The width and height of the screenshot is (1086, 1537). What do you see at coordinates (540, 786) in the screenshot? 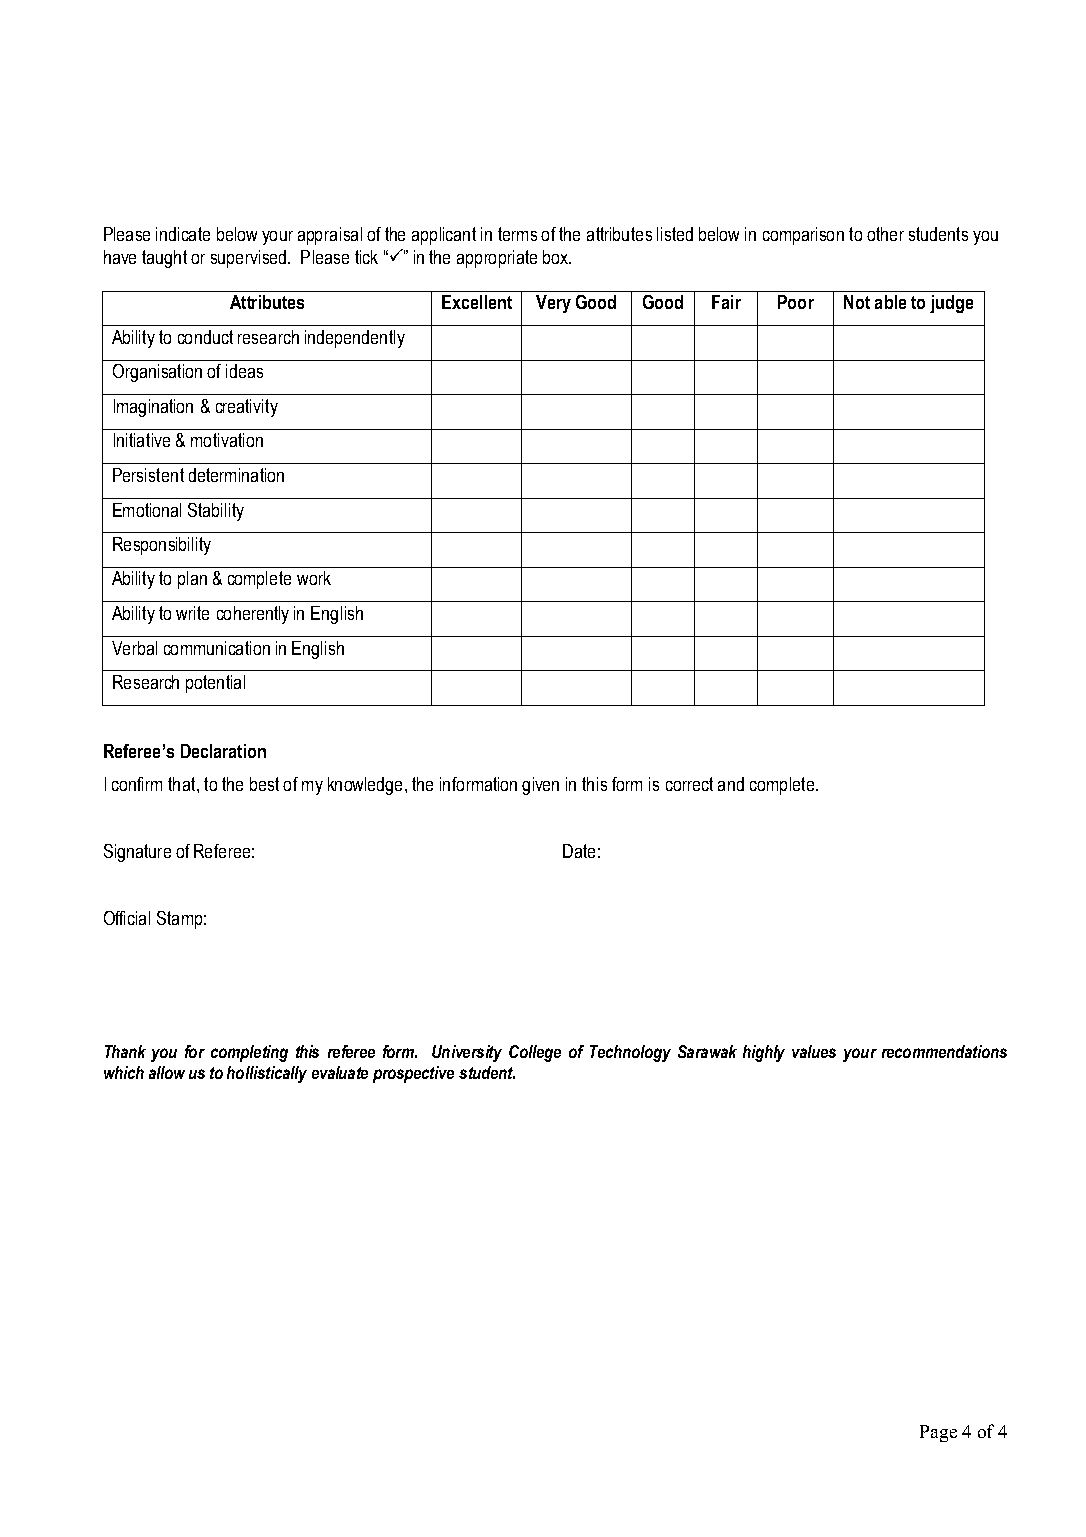
I see `given` at bounding box center [540, 786].
